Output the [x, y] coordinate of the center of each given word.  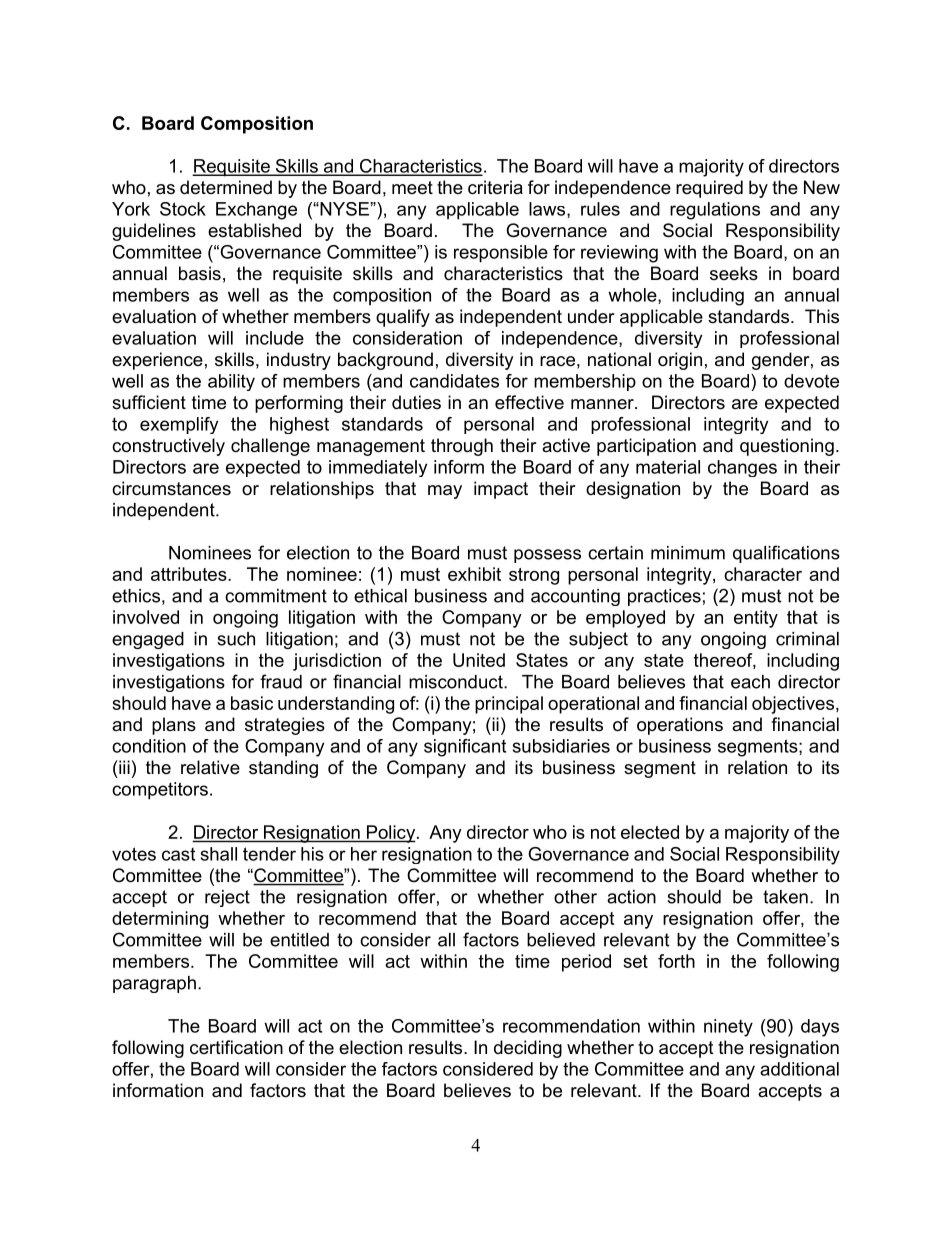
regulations [715, 211]
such [236, 639]
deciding [528, 1049]
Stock [183, 209]
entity [756, 619]
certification [236, 1047]
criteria [495, 187]
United [479, 660]
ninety [728, 1028]
